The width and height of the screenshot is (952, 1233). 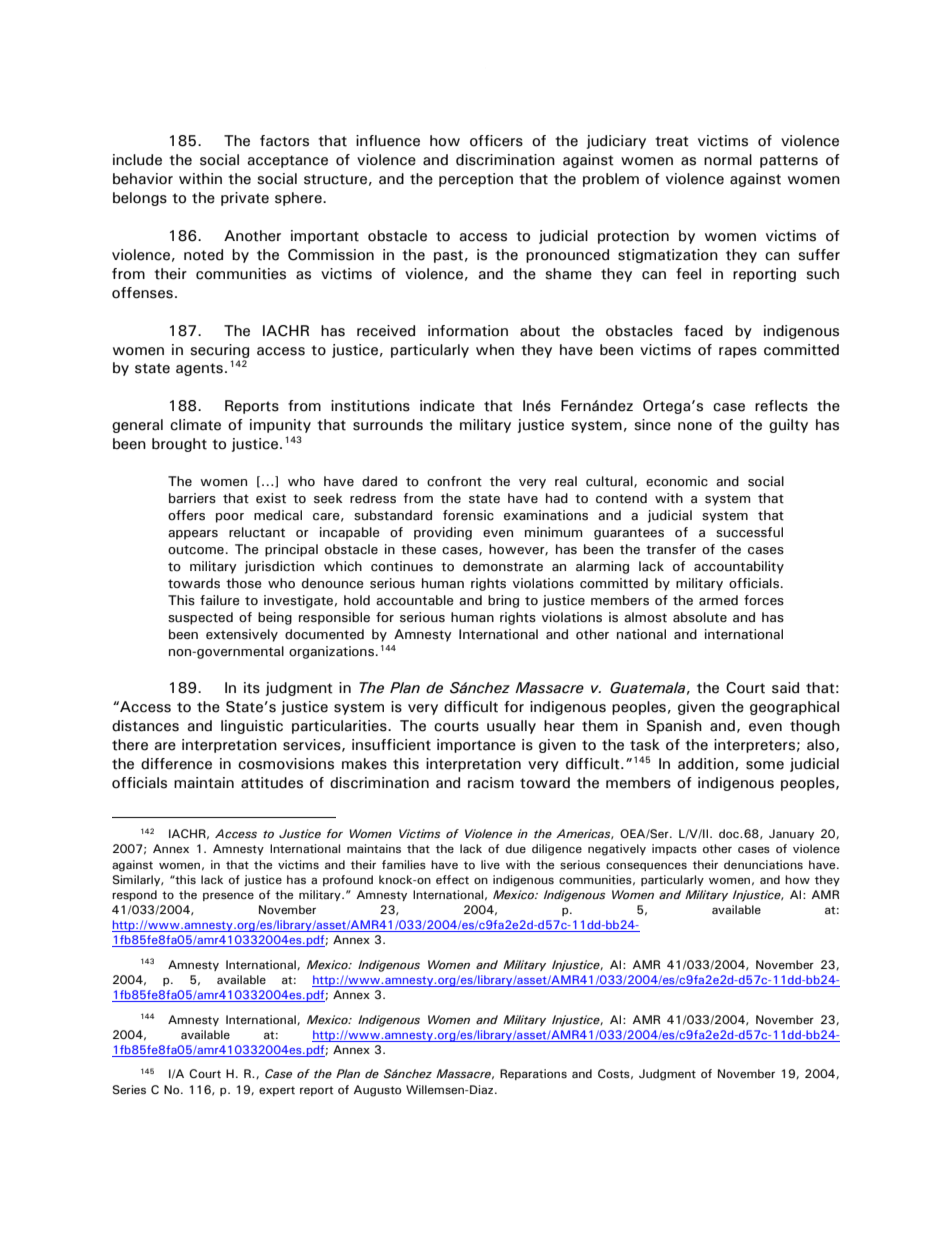 What do you see at coordinates (245, 199) in the screenshot?
I see `private` at bounding box center [245, 199].
